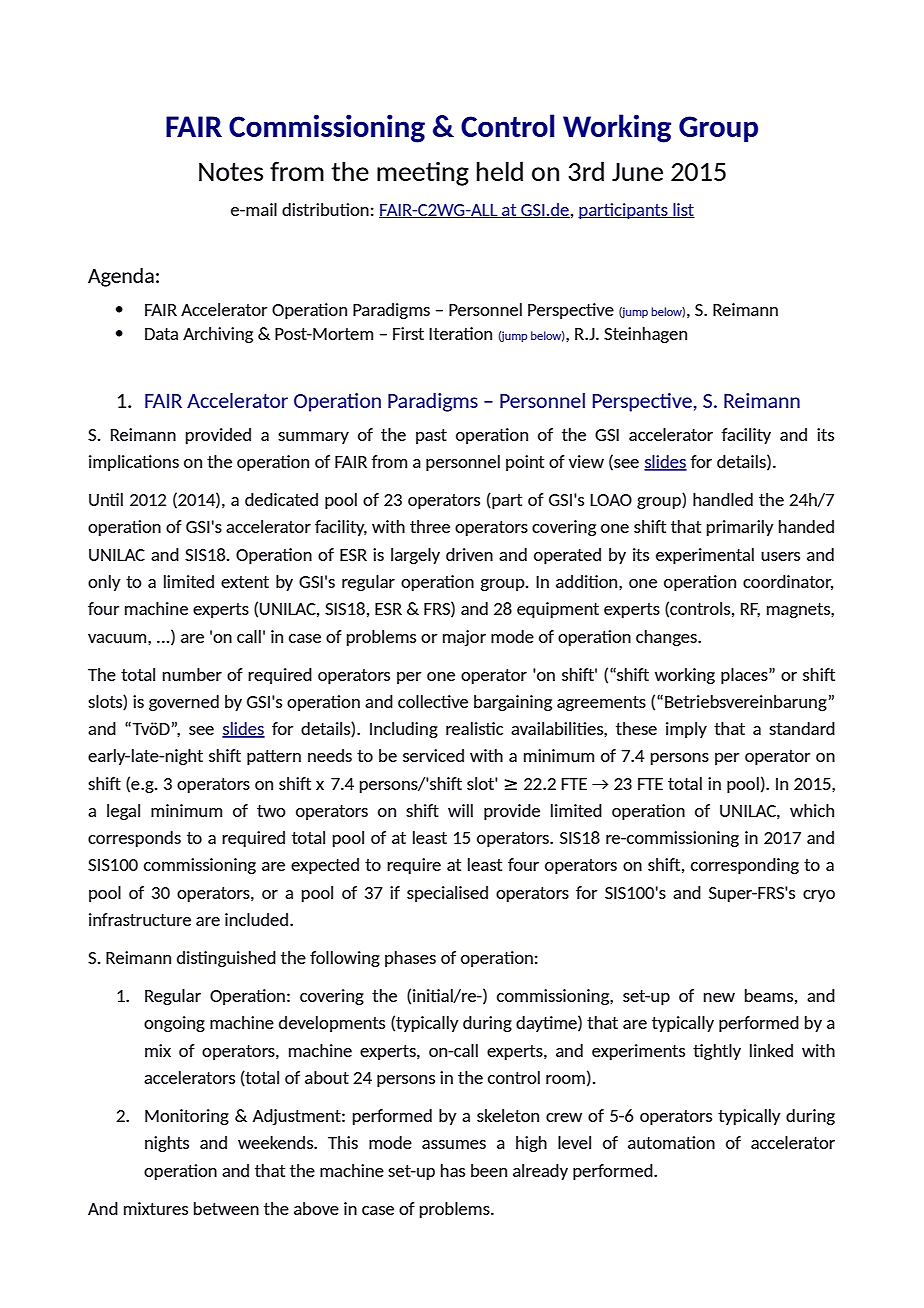 This document has width=924, height=1308. I want to click on Archiving, so click(218, 335).
